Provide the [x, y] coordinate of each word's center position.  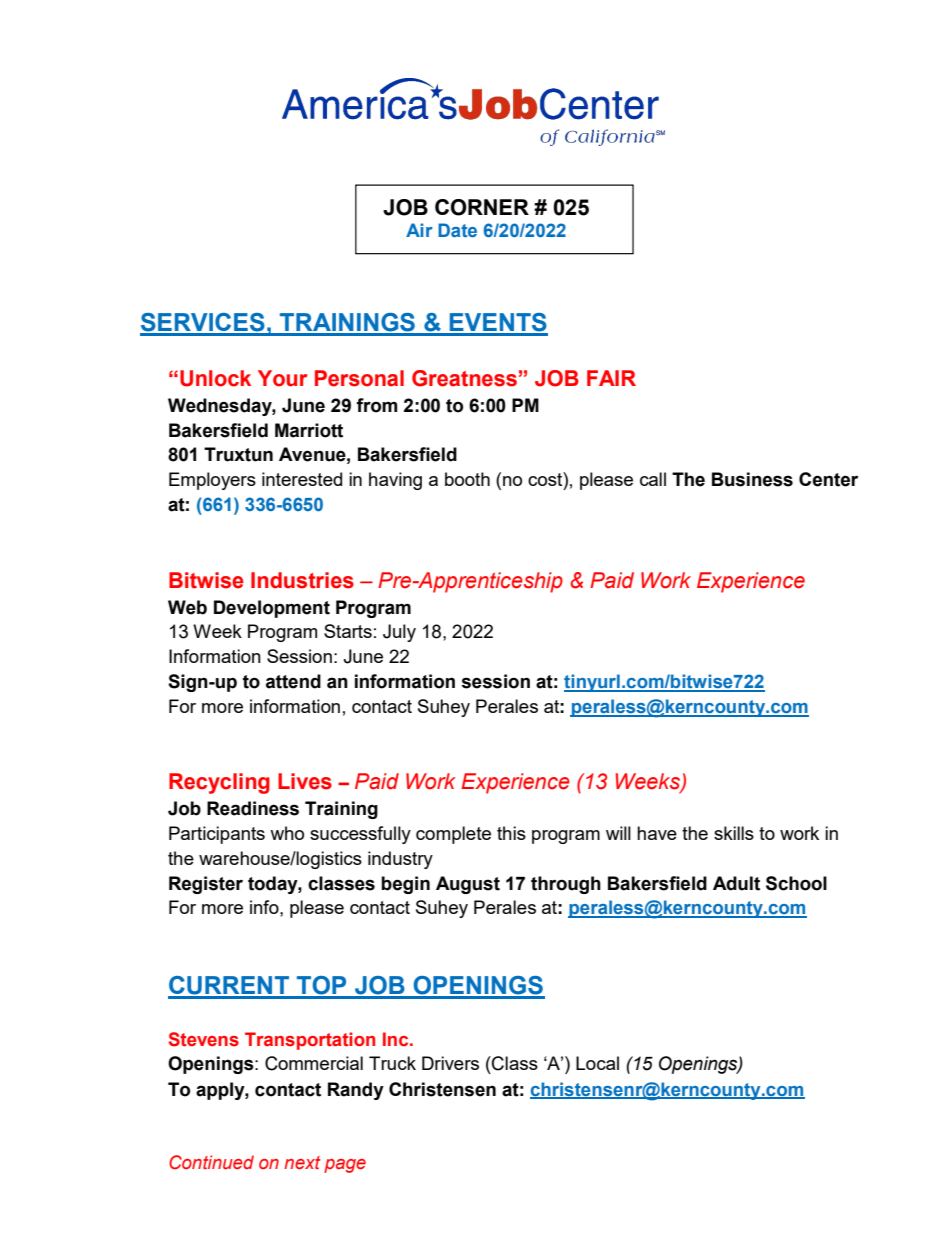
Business [752, 479]
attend [293, 681]
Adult [736, 883]
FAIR [611, 378]
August [468, 885]
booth [467, 479]
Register [206, 885]
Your [282, 378]
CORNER [482, 207]
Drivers [450, 1063]
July [399, 633]
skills [734, 833]
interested [302, 479]
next [302, 1163]
